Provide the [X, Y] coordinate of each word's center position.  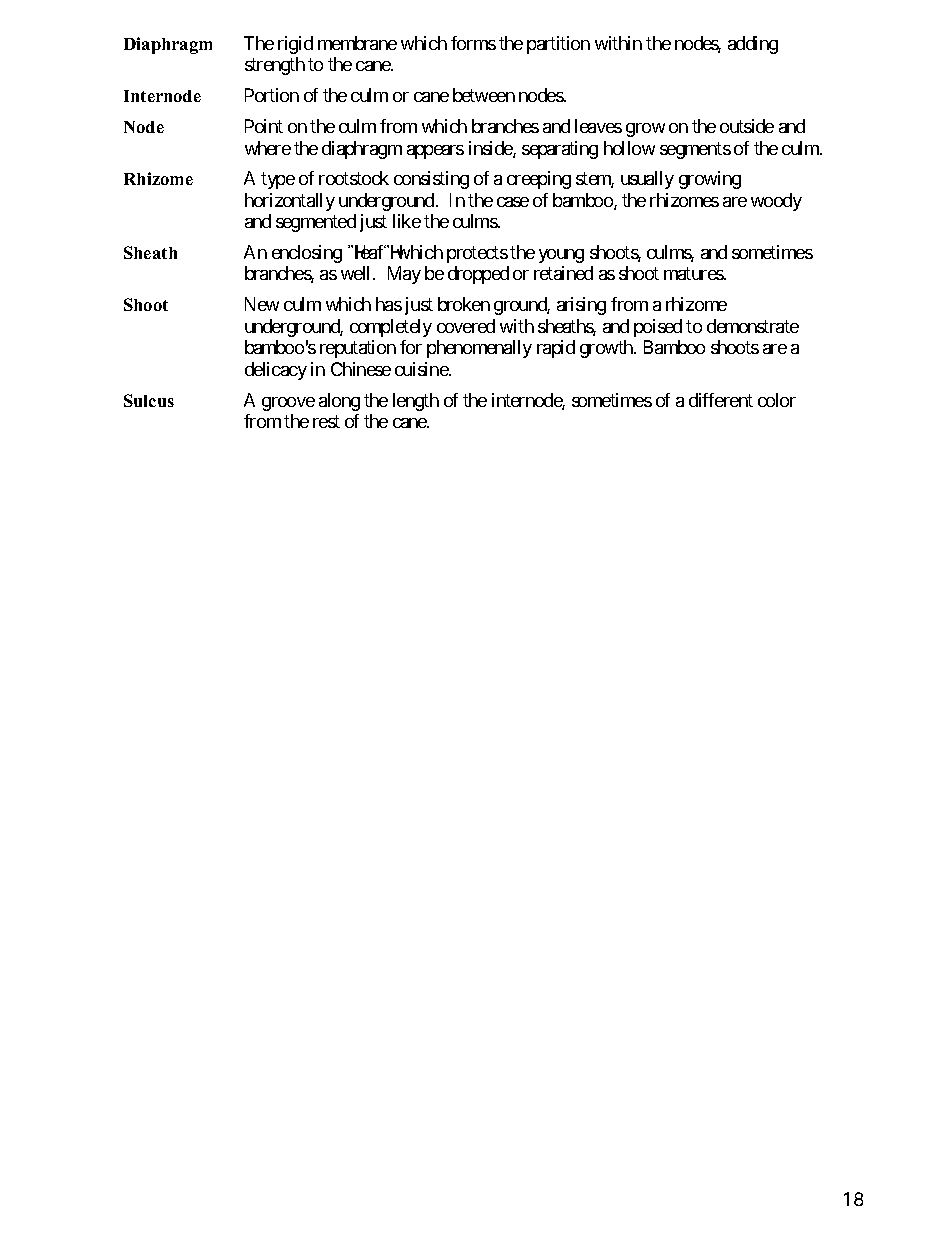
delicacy [276, 371]
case [513, 202]
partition [558, 45]
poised [658, 328]
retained [563, 273]
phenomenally [479, 349]
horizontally [290, 202]
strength [275, 66]
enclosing [307, 254]
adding [753, 45]
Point [264, 126]
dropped [478, 275]
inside [491, 149]
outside [747, 126]
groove [288, 404]
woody [776, 202]
